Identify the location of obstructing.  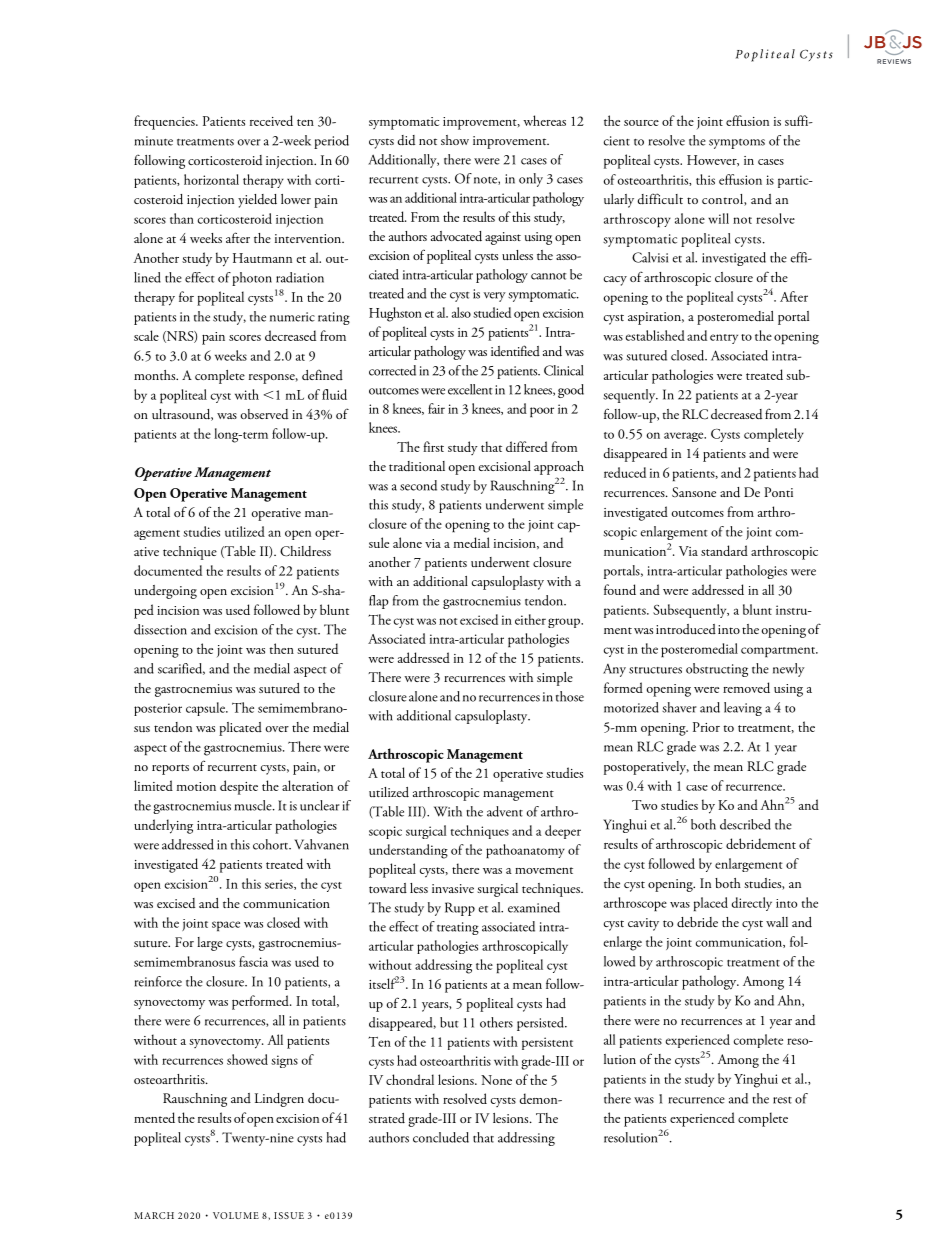
(717, 670).
